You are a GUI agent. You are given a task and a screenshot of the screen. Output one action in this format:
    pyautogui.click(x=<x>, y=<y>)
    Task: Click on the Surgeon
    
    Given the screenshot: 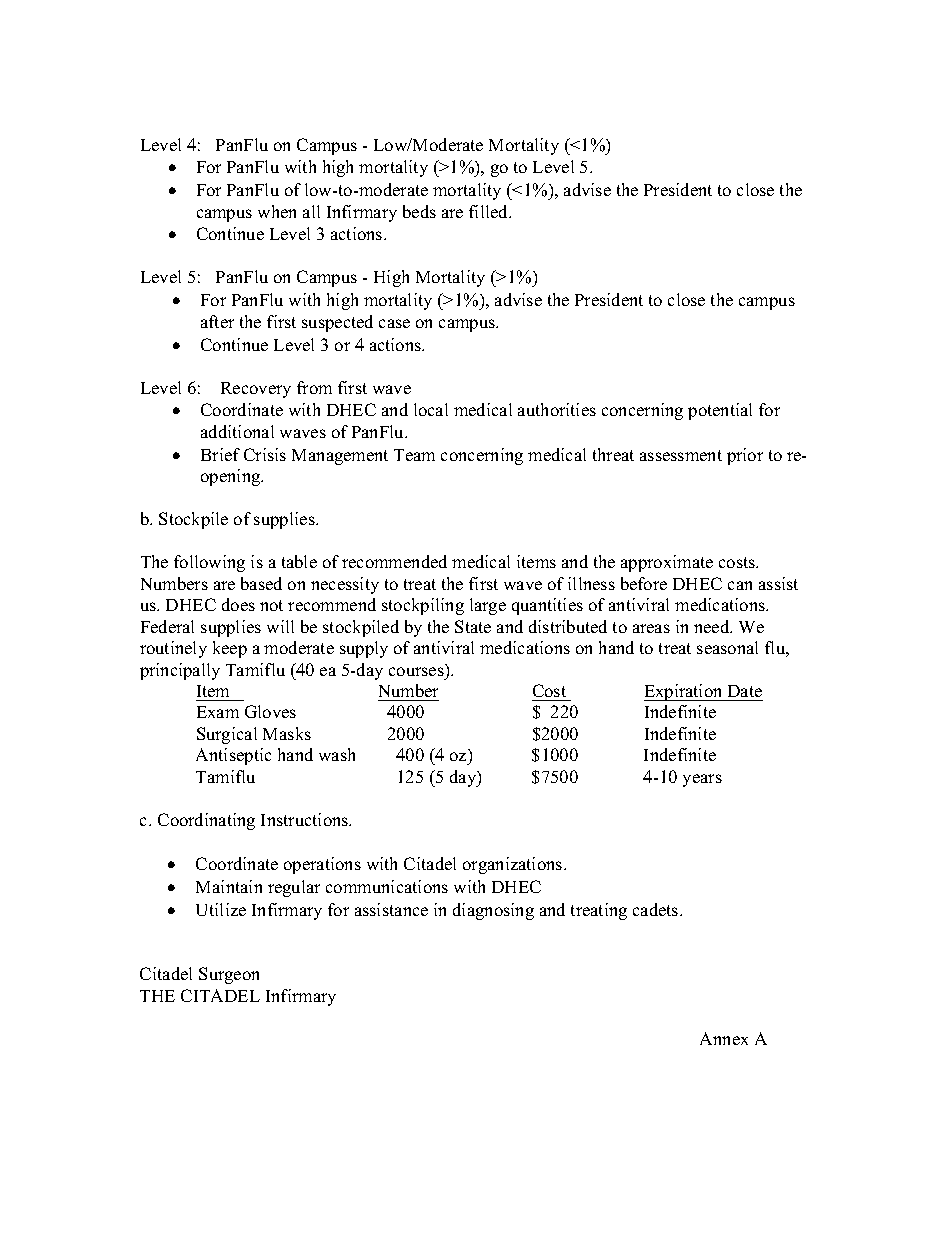 What is the action you would take?
    pyautogui.click(x=229, y=975)
